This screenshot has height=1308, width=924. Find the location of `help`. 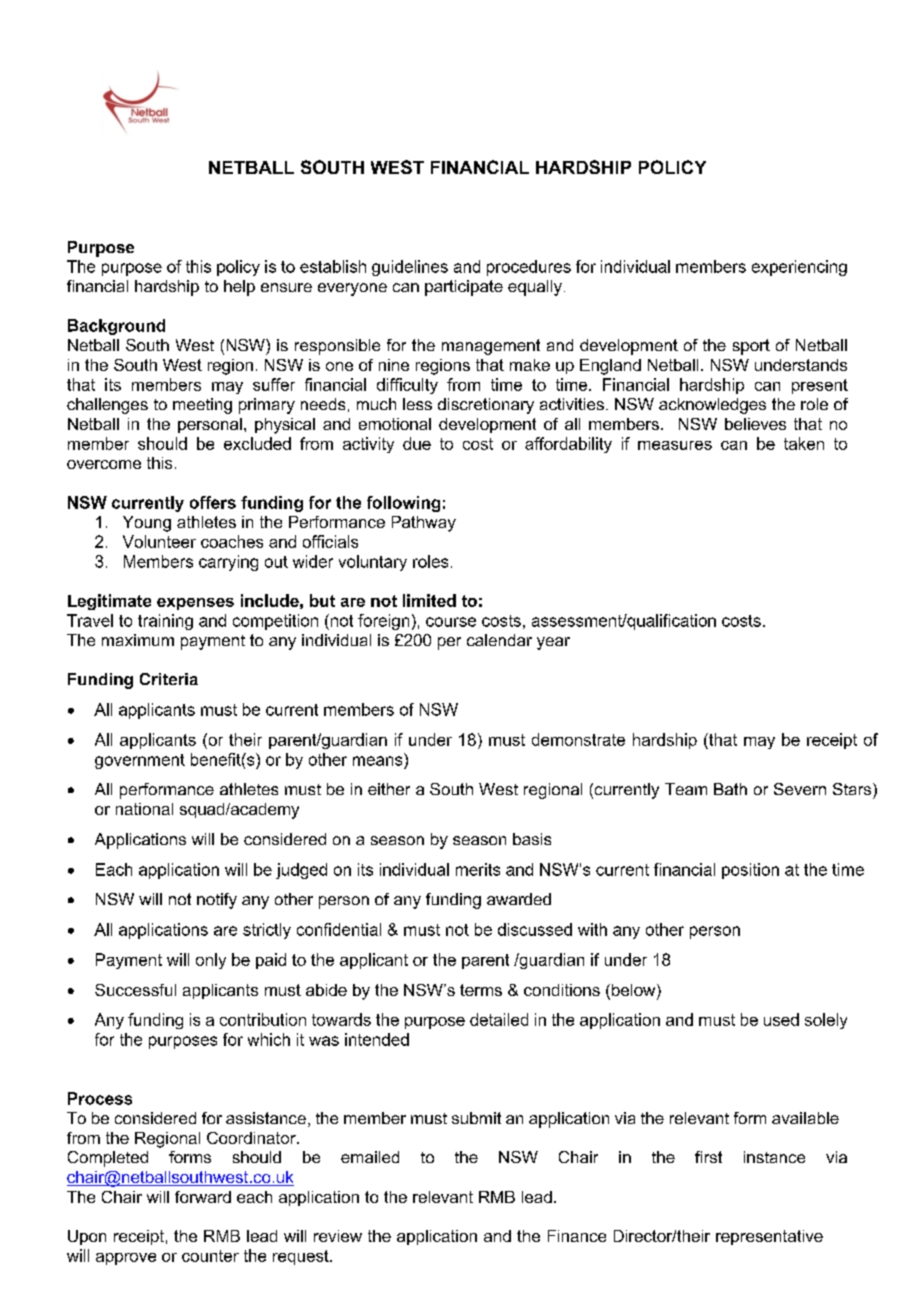

help is located at coordinates (239, 288).
